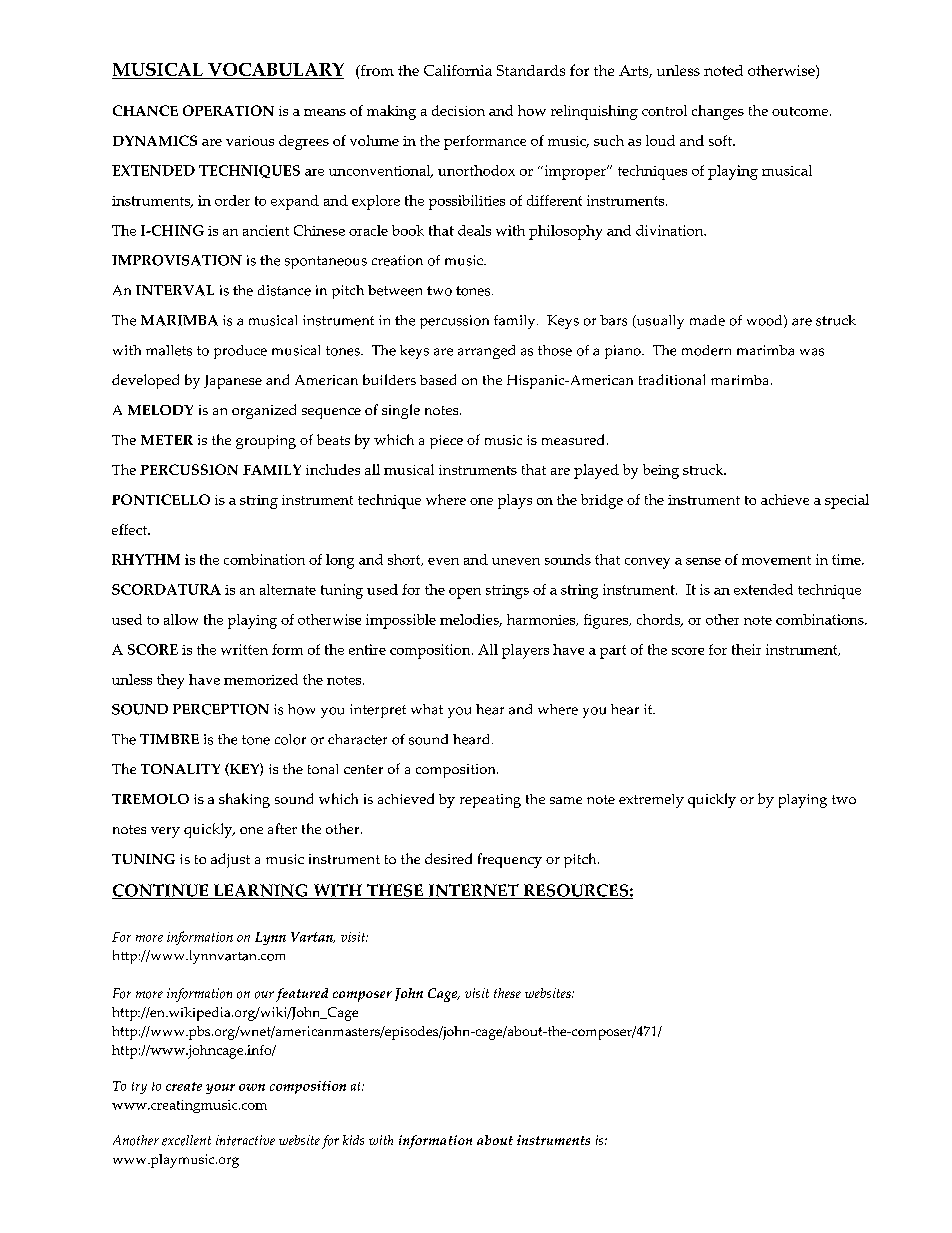 This document has width=952, height=1233. I want to click on being, so click(661, 471).
